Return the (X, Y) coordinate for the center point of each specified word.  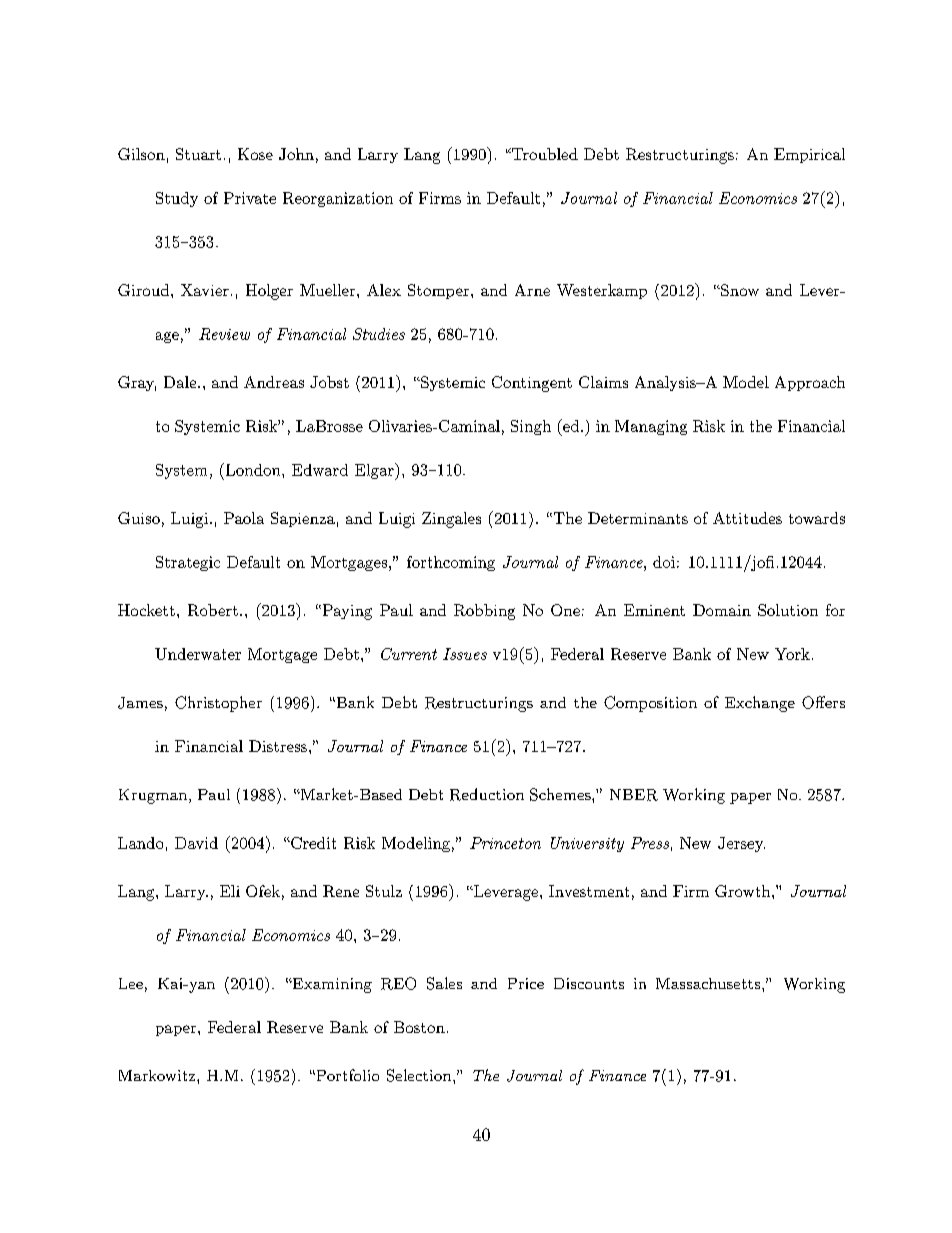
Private (250, 198)
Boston (419, 1027)
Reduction (487, 794)
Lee (131, 983)
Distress (278, 746)
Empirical (809, 155)
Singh (531, 427)
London (253, 469)
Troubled (543, 154)
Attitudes (747, 518)
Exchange (760, 704)
